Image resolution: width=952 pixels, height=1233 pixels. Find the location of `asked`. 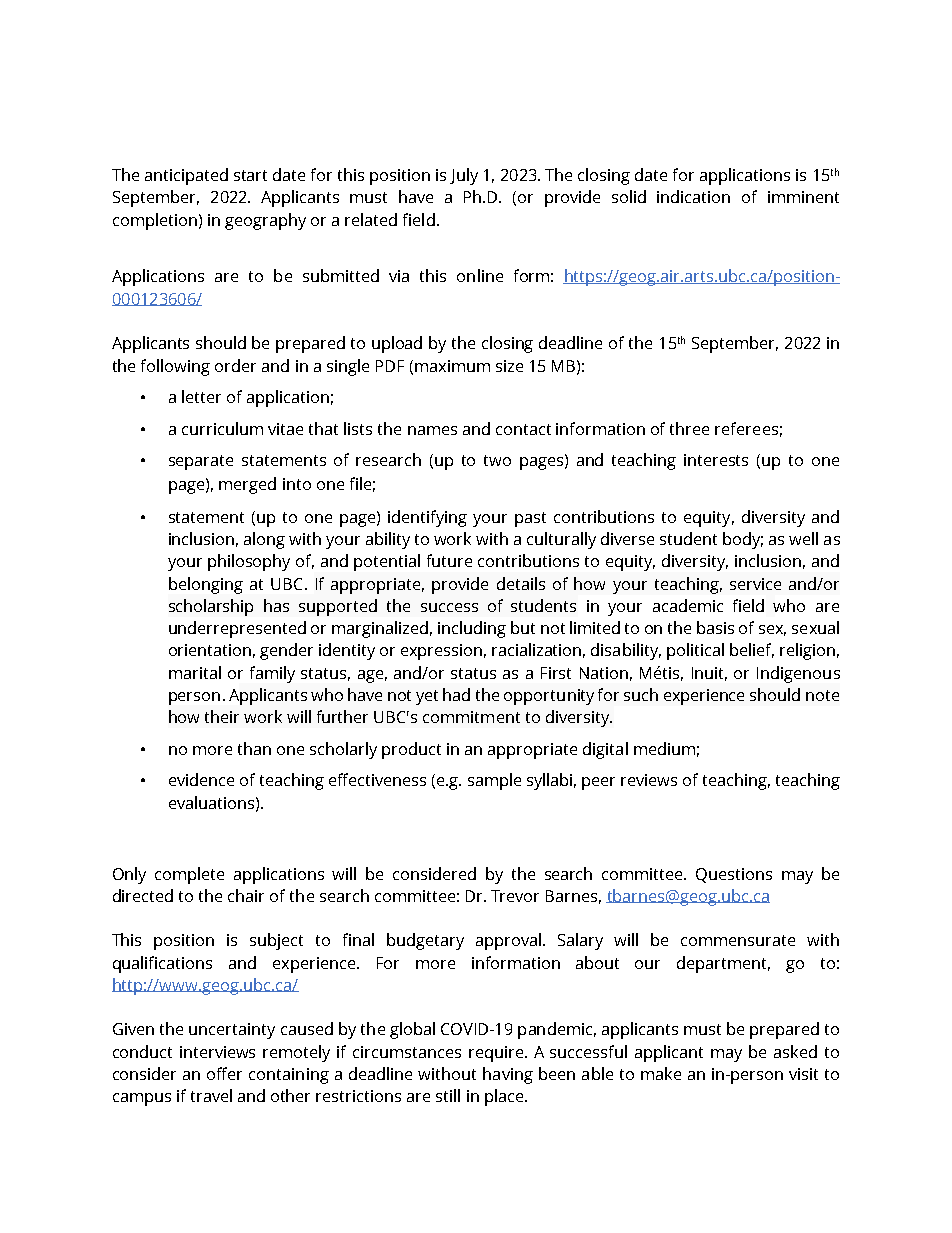

asked is located at coordinates (795, 1051).
